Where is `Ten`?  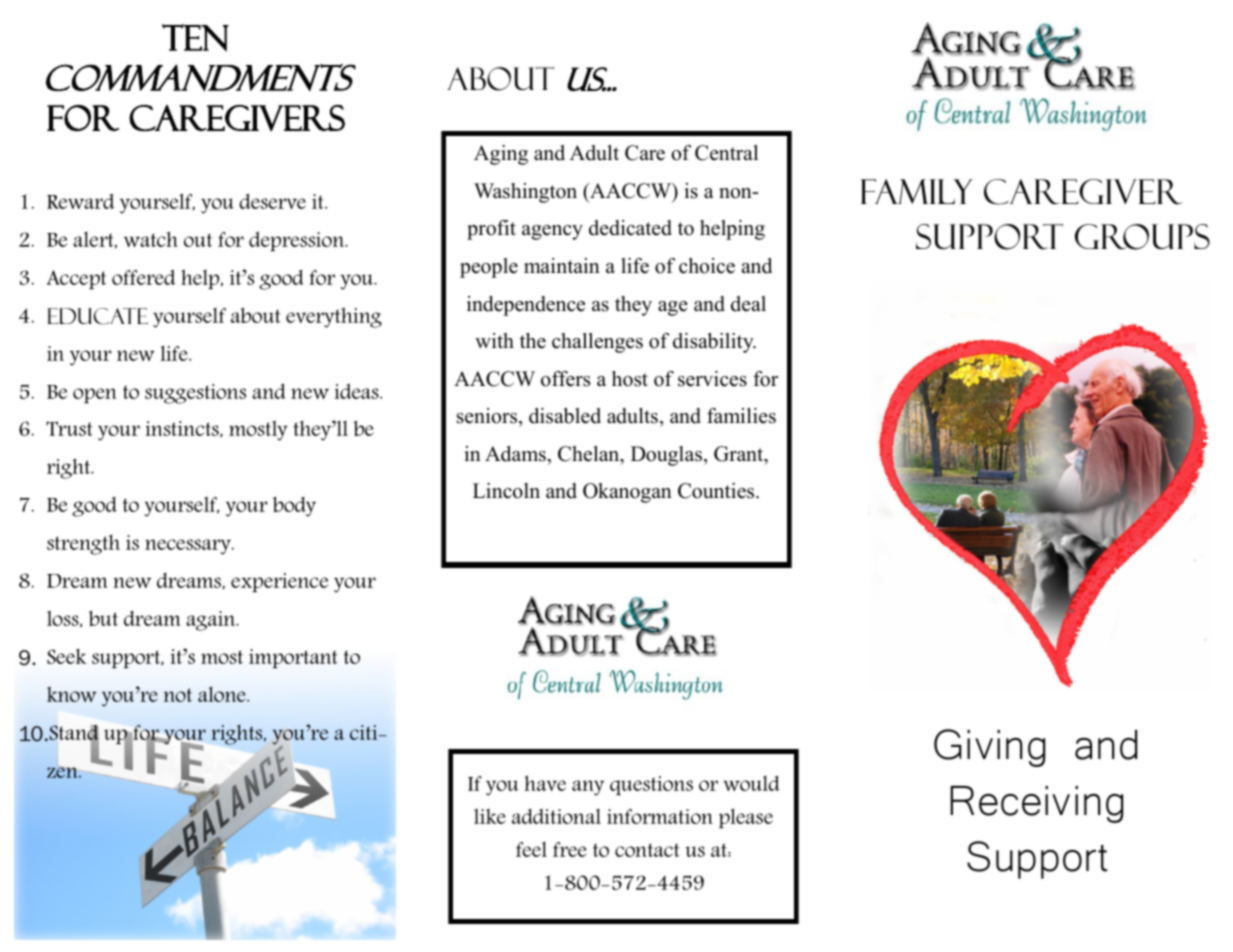 Ten is located at coordinates (195, 38).
